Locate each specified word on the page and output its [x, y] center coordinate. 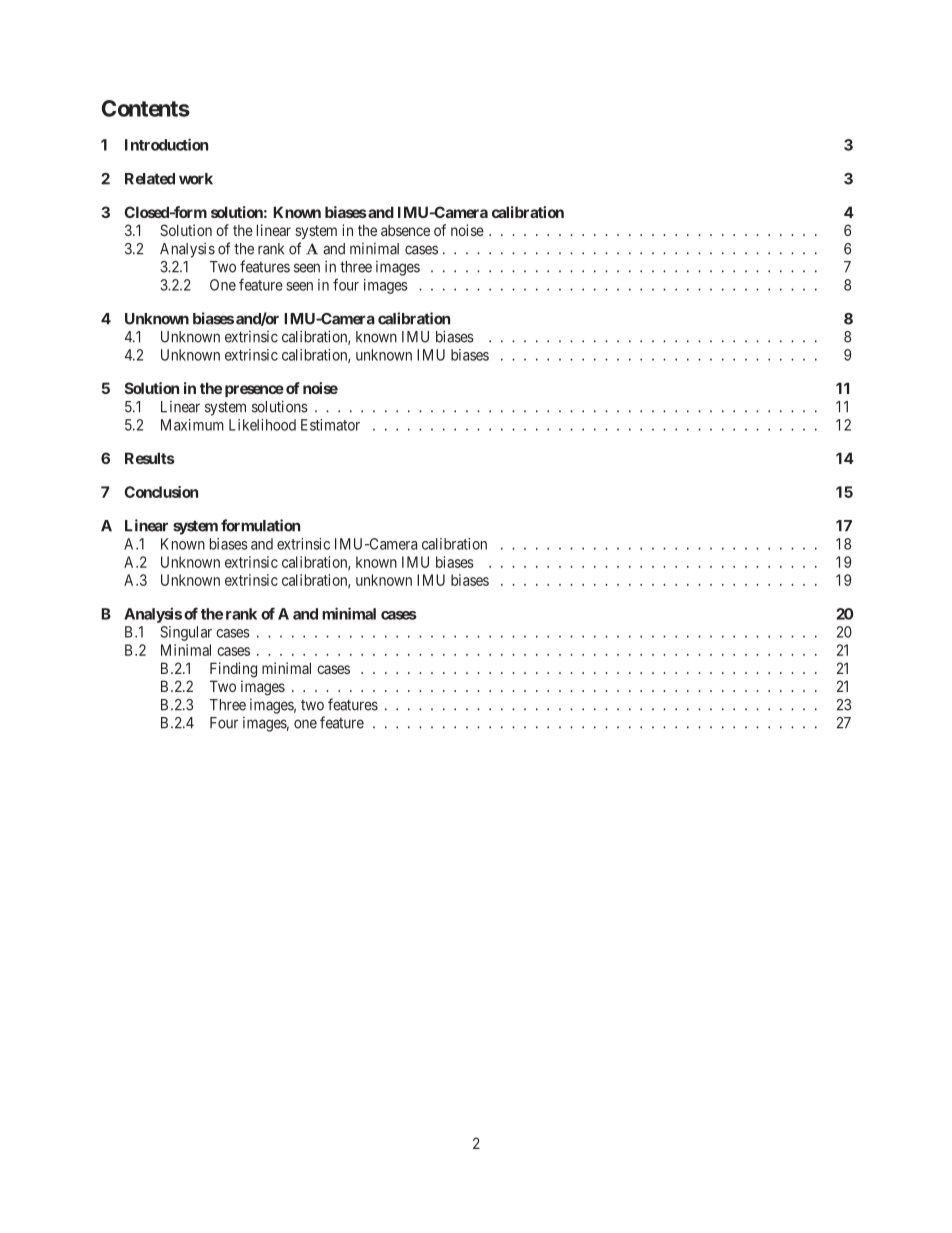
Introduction [166, 144]
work [196, 179]
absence [405, 230]
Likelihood [262, 425]
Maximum [192, 425]
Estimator [330, 425]
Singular [186, 633]
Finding [233, 670]
